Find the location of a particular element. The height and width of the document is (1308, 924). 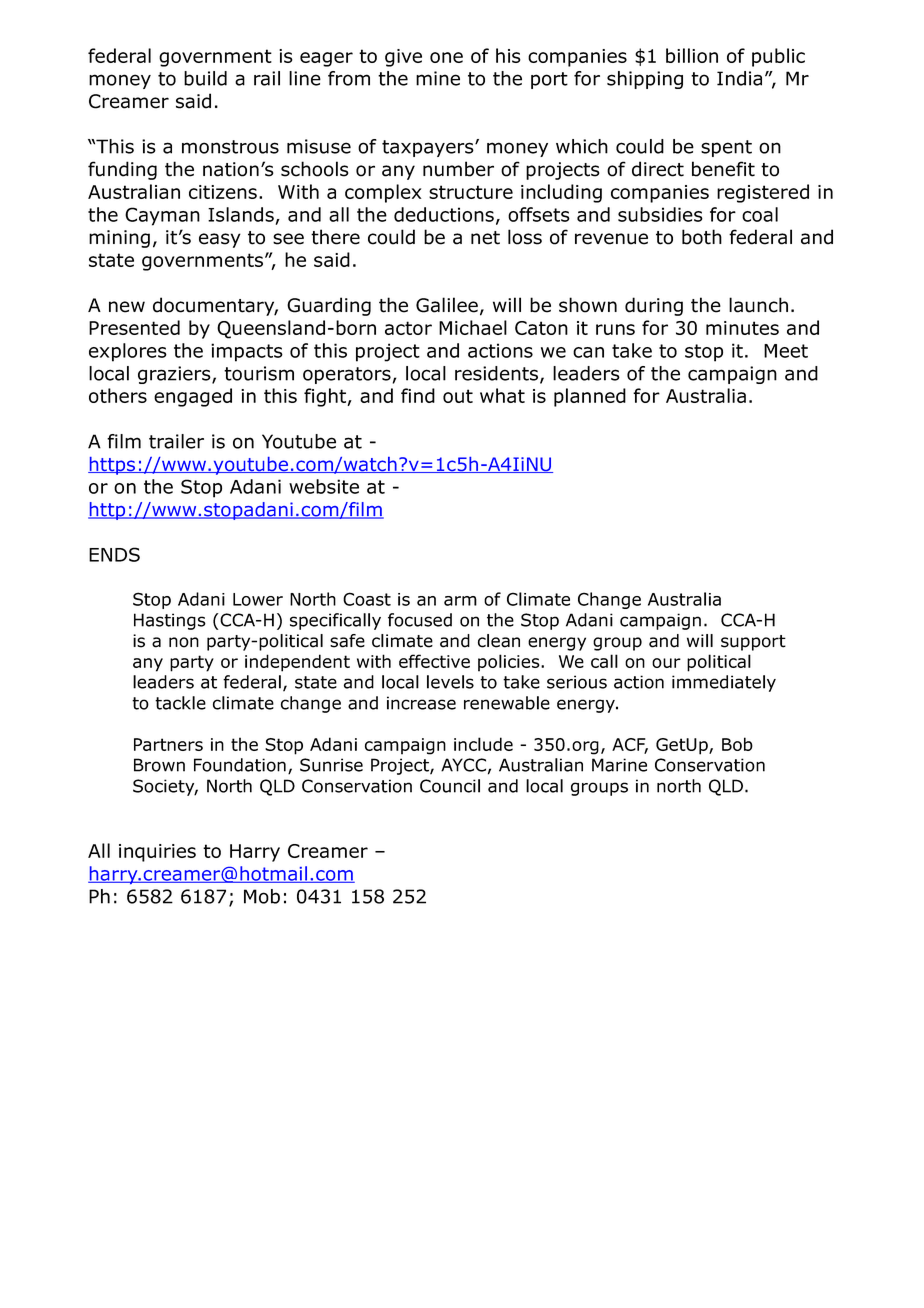

inquiries is located at coordinates (157, 853).
